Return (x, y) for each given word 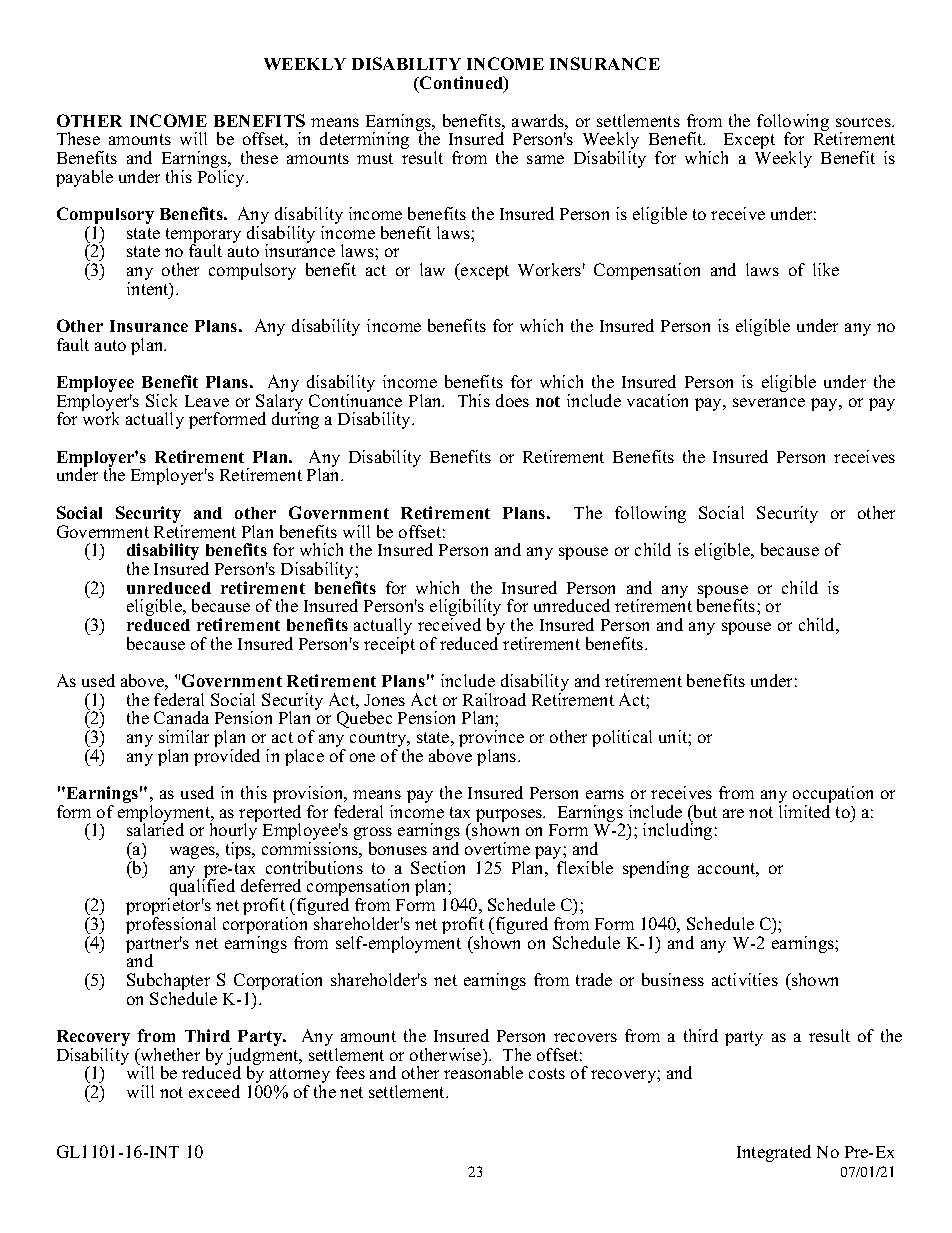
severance (769, 402)
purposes (510, 817)
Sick (161, 400)
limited (804, 811)
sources (864, 122)
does (512, 400)
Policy (222, 178)
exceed (214, 1091)
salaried (155, 828)
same (545, 159)
